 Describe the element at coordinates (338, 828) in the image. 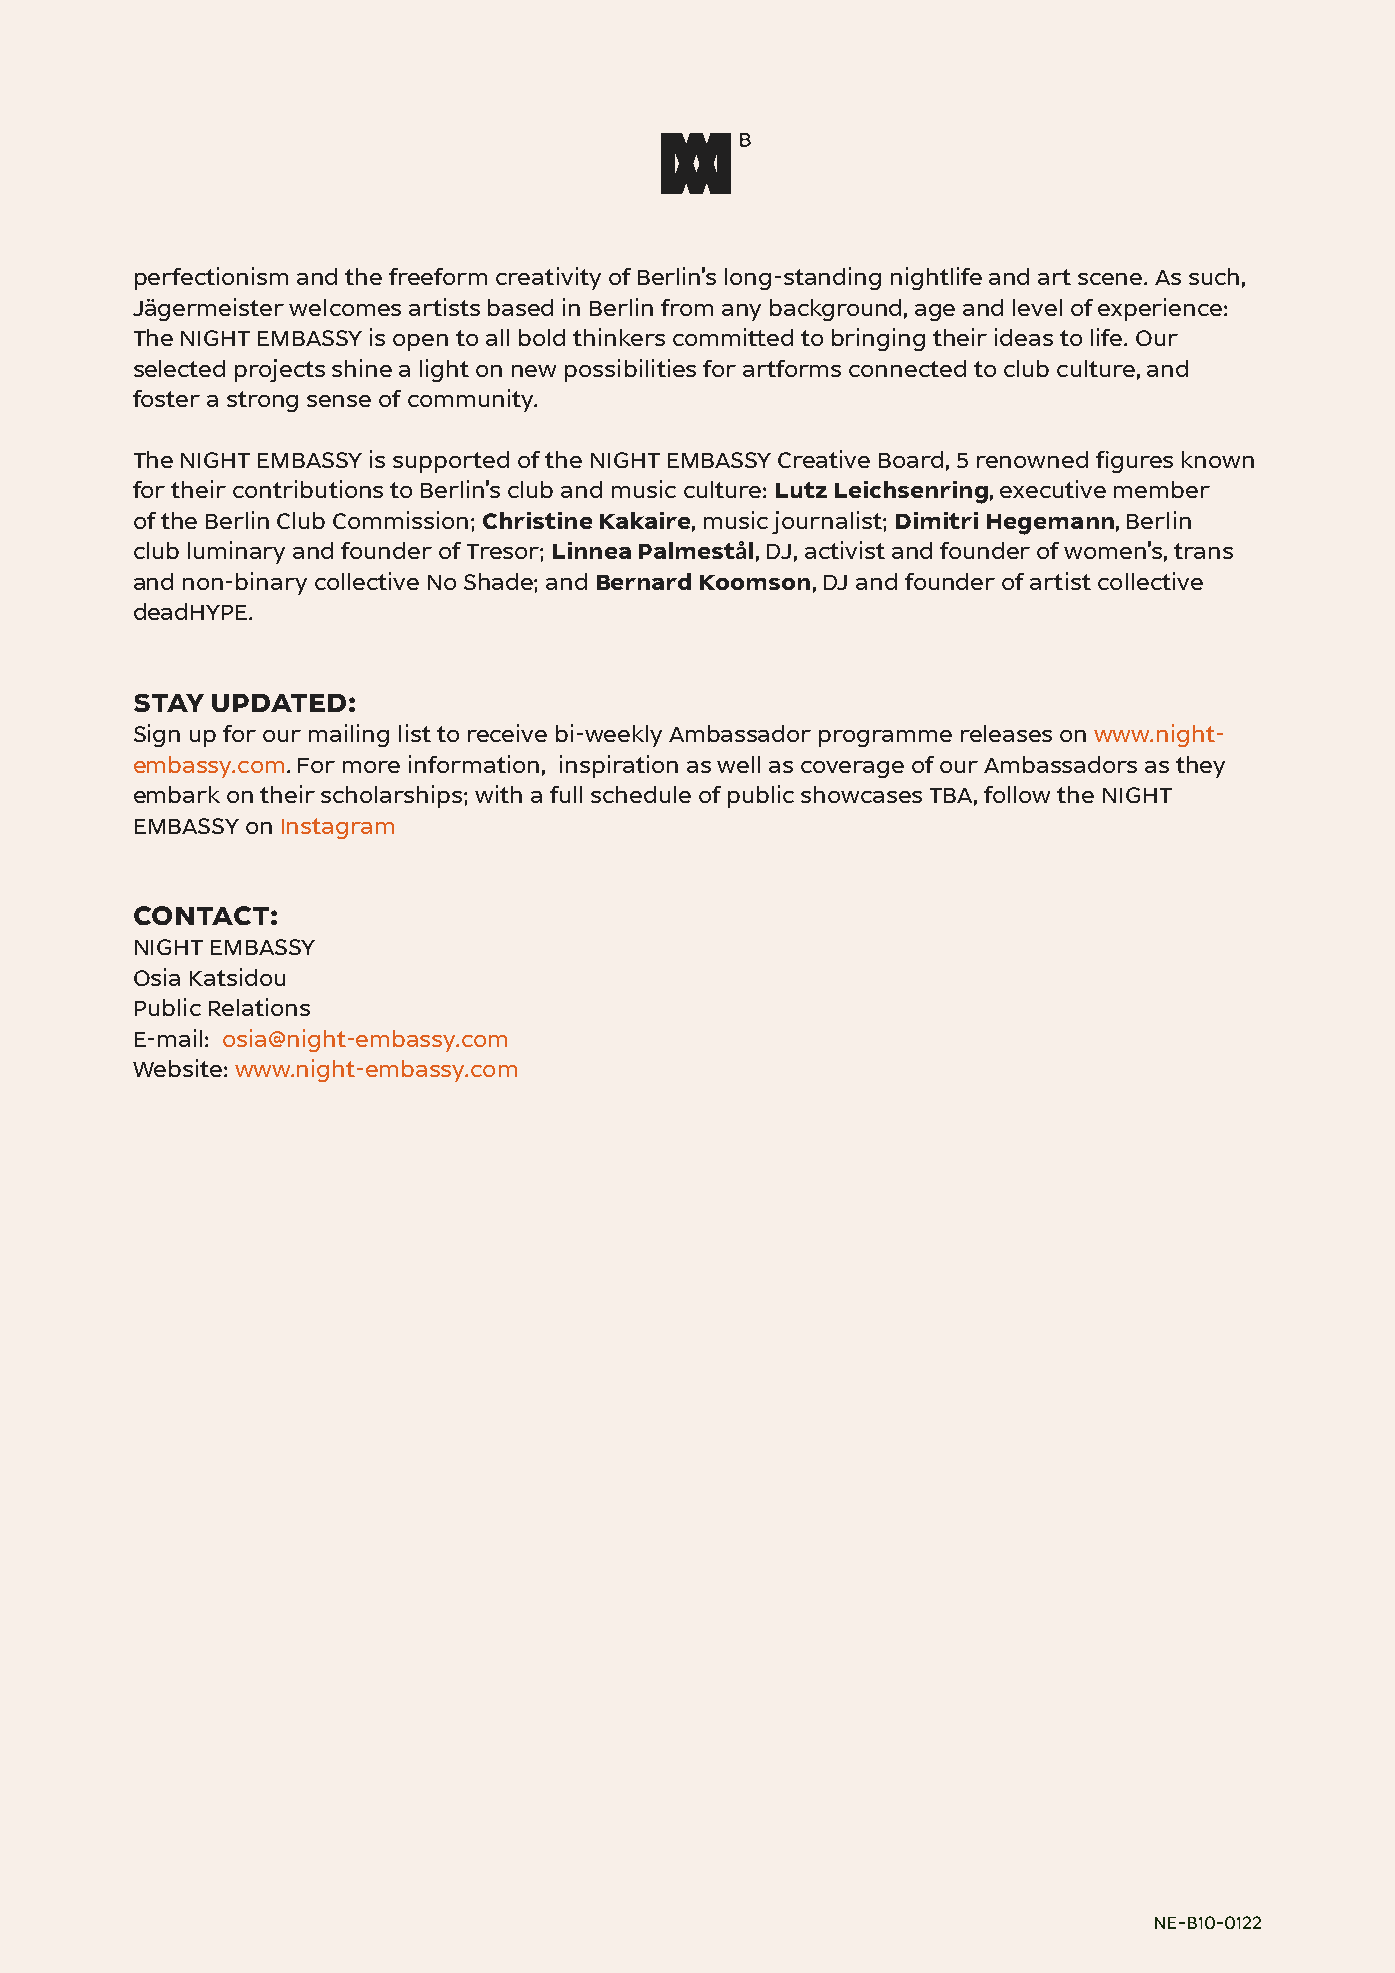

I see `Instagram` at that location.
